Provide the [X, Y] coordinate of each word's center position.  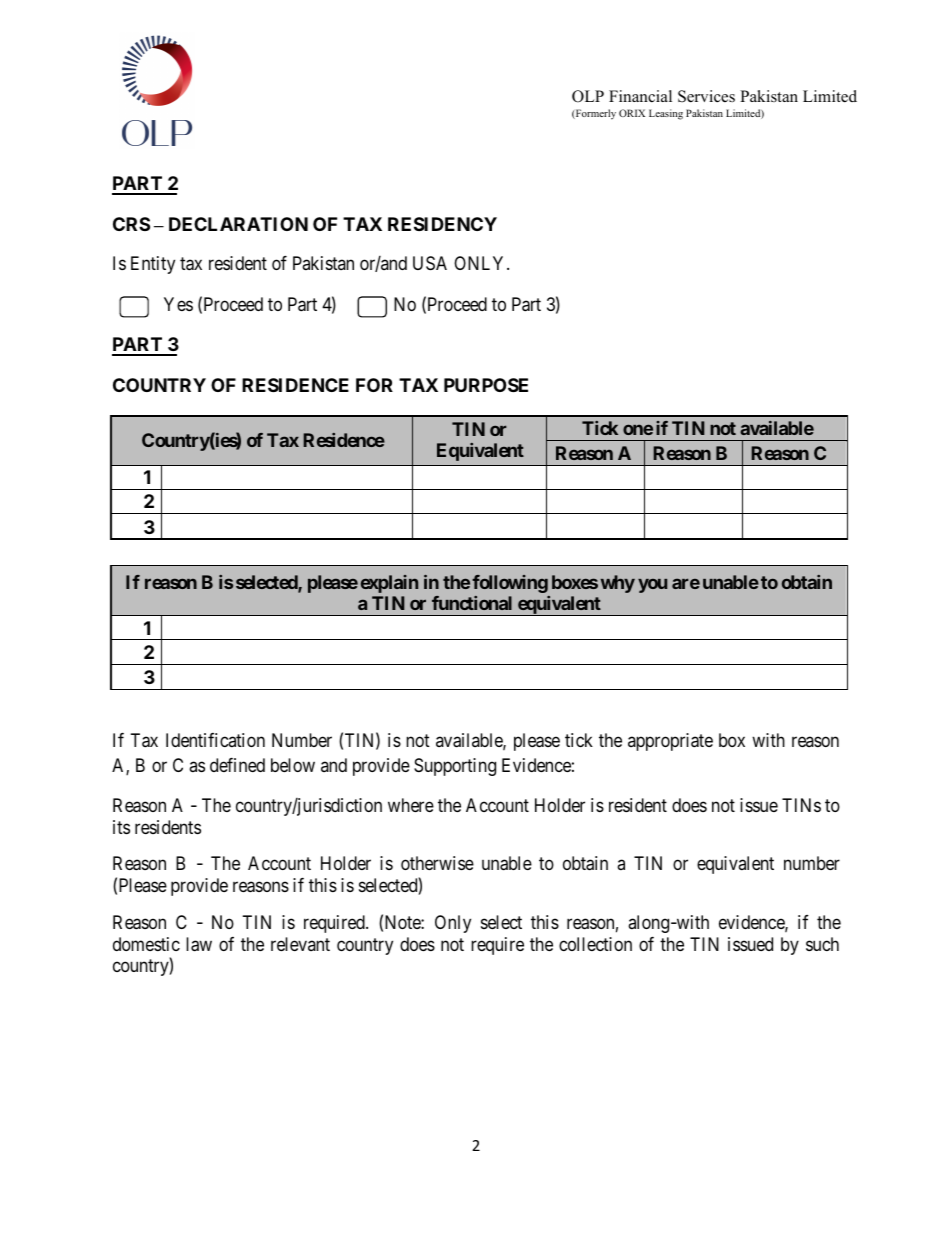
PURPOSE [486, 385]
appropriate [670, 742]
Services [706, 96]
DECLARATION [238, 224]
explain [389, 584]
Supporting [455, 767]
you [652, 586]
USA [430, 263]
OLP [588, 96]
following [510, 584]
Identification [215, 740]
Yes [178, 304]
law [199, 944]
